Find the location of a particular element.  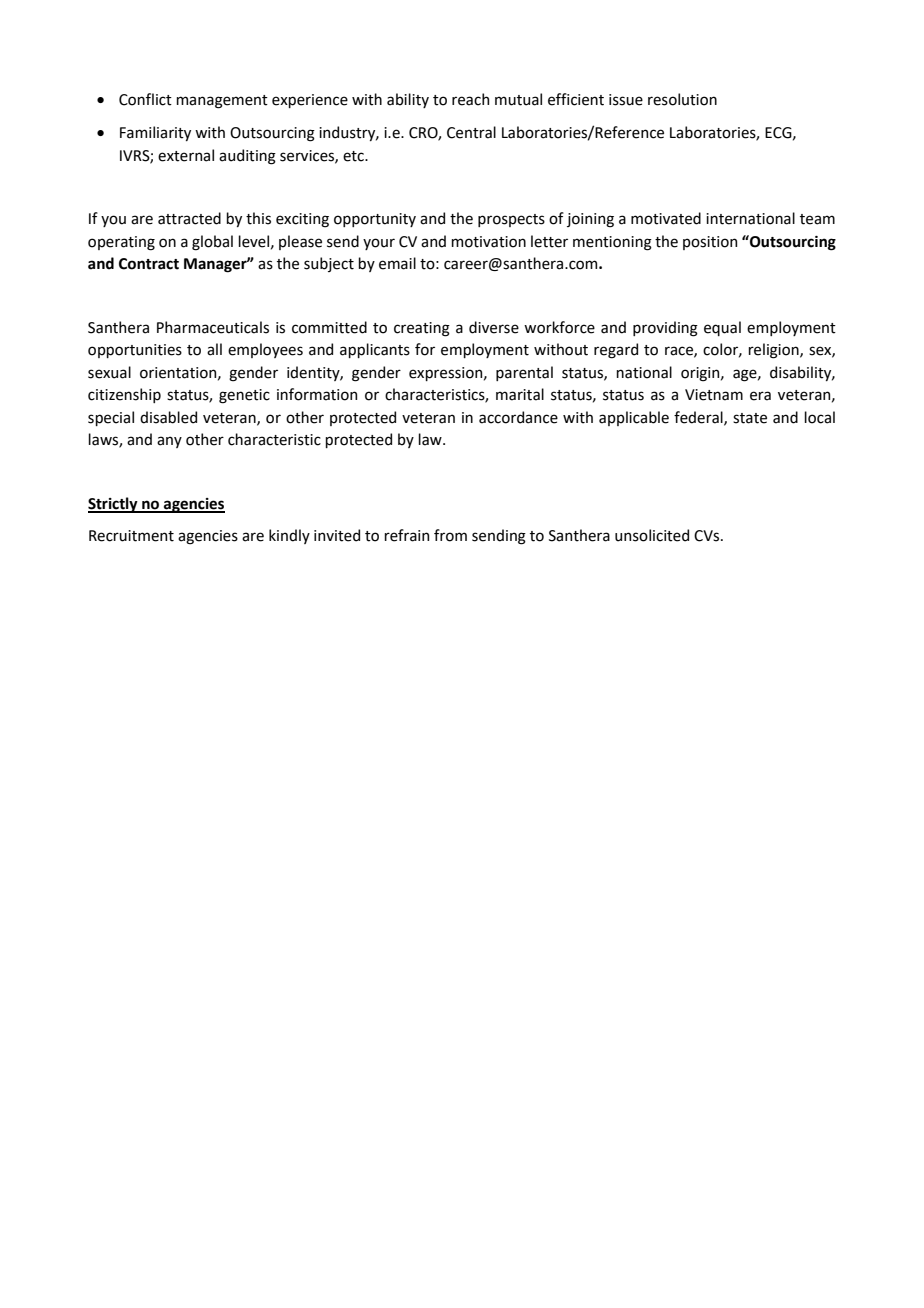

position is located at coordinates (710, 243).
